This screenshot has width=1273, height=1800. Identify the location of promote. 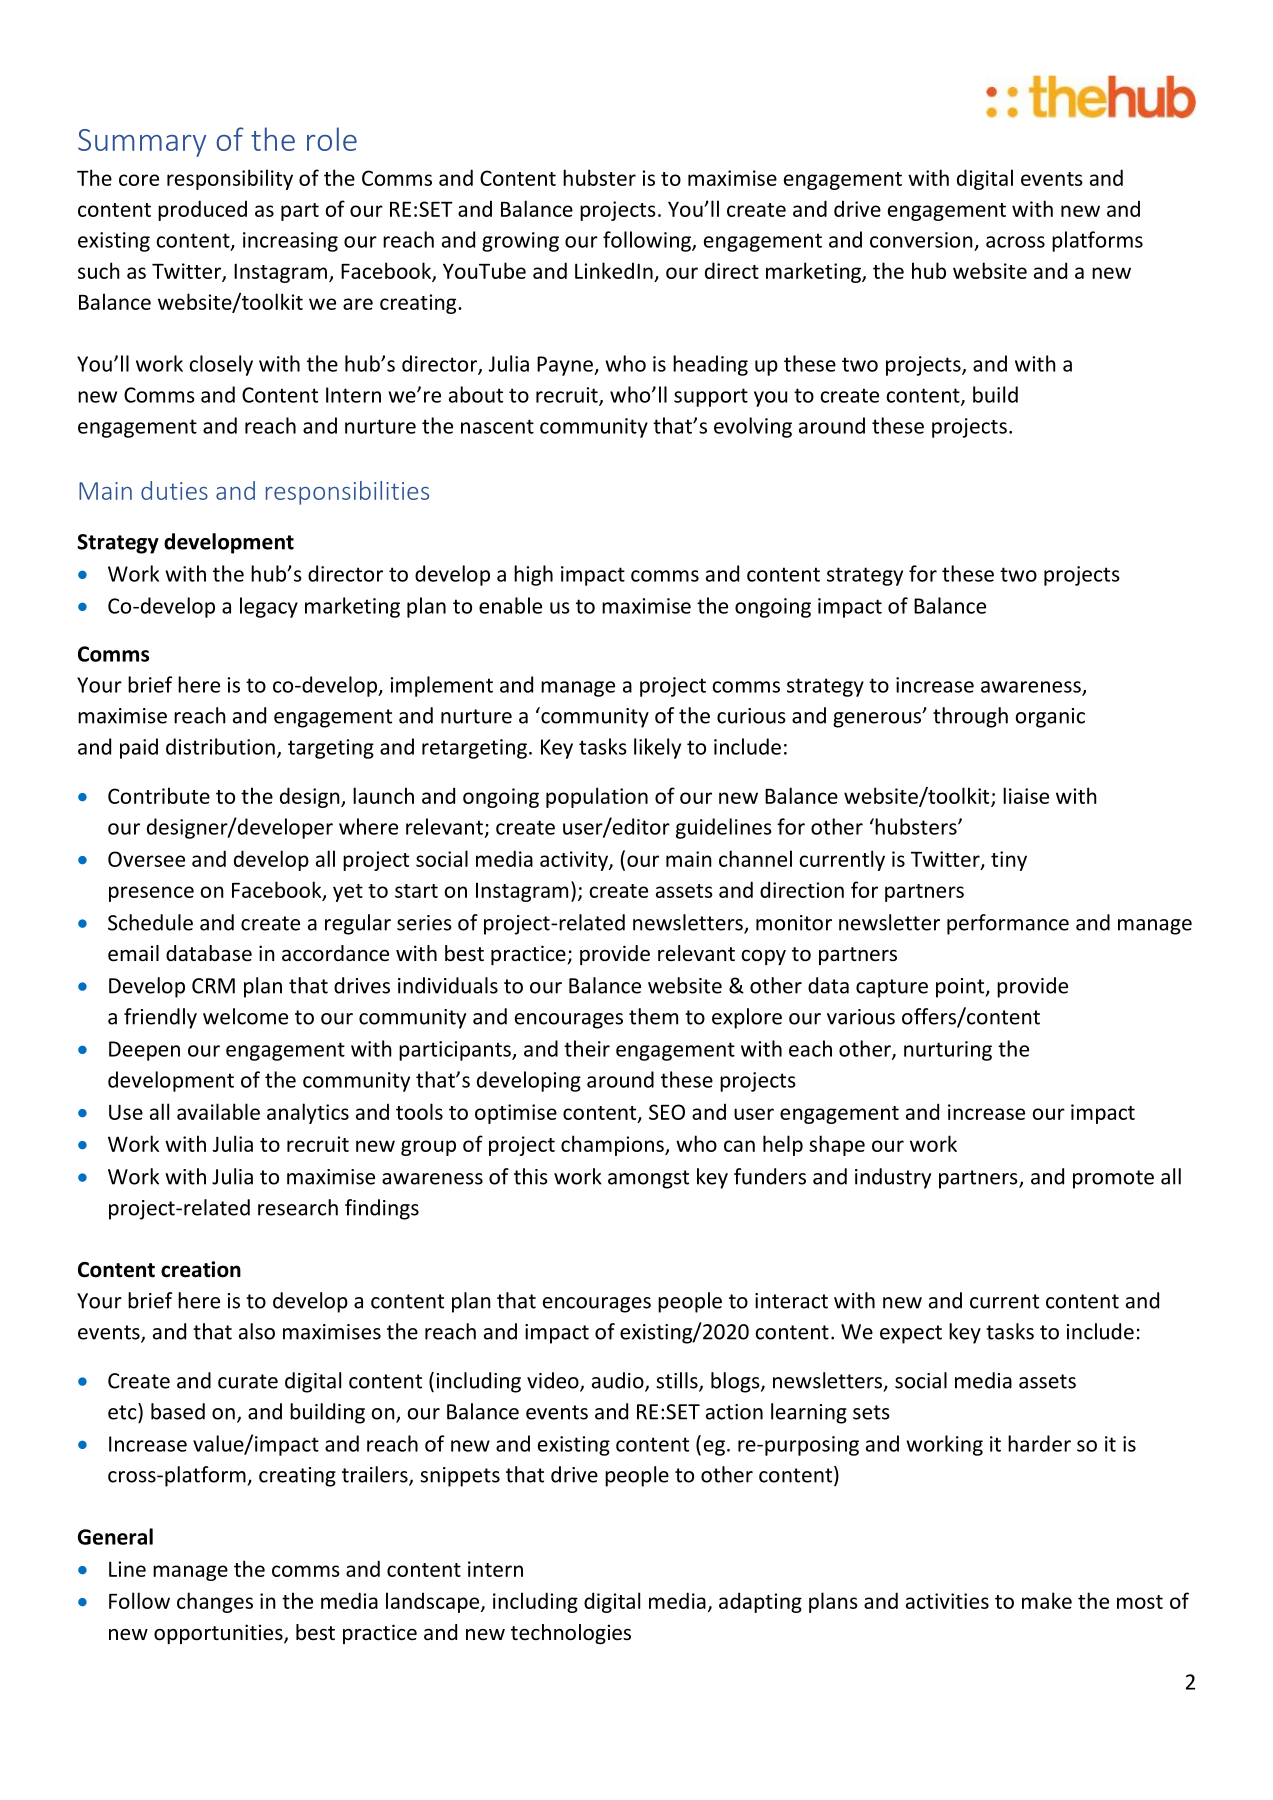
(1113, 1179).
